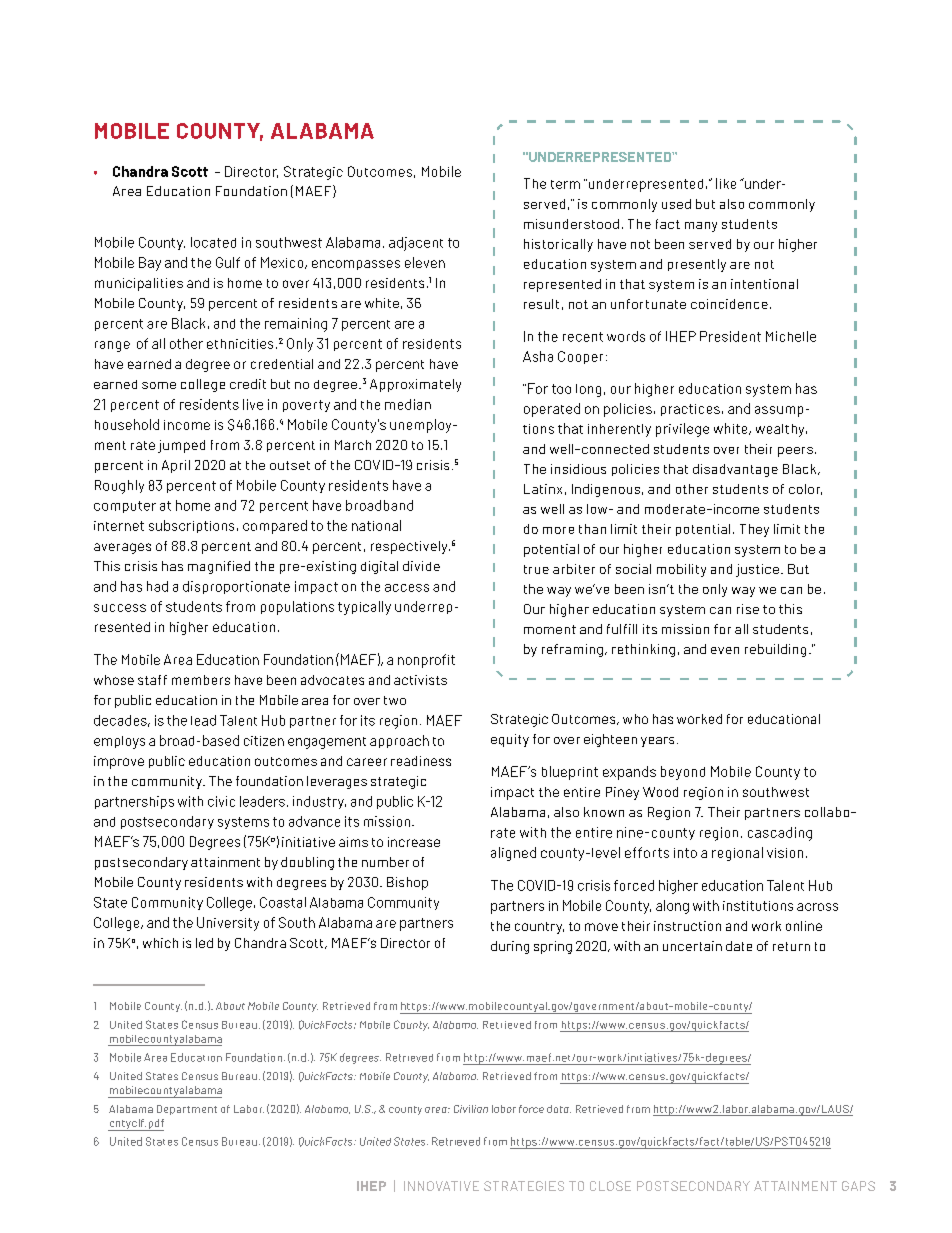 The image size is (952, 1233). What do you see at coordinates (213, 242) in the screenshot?
I see `located` at bounding box center [213, 242].
